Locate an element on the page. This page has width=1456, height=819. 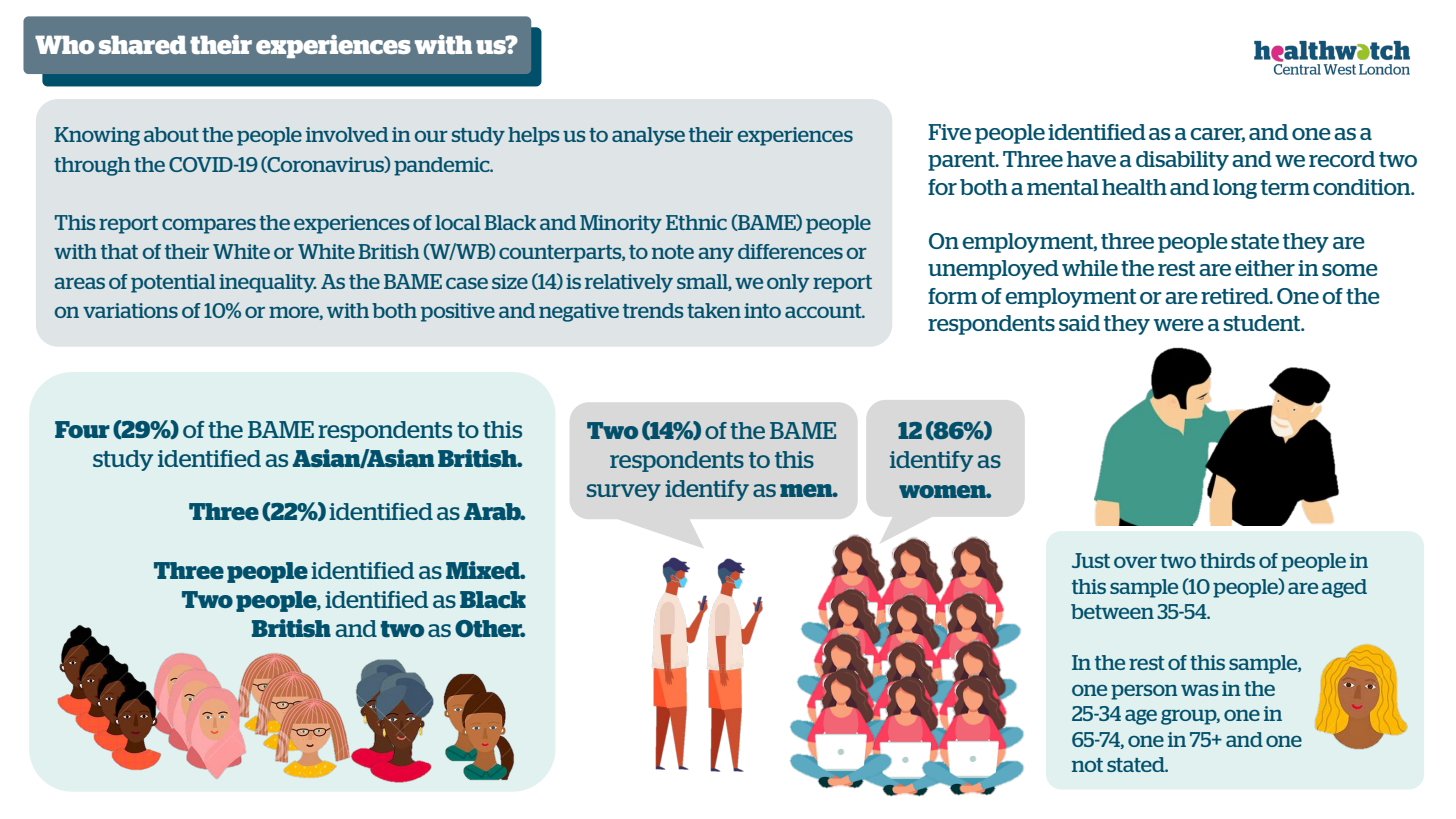
taken is located at coordinates (714, 310).
